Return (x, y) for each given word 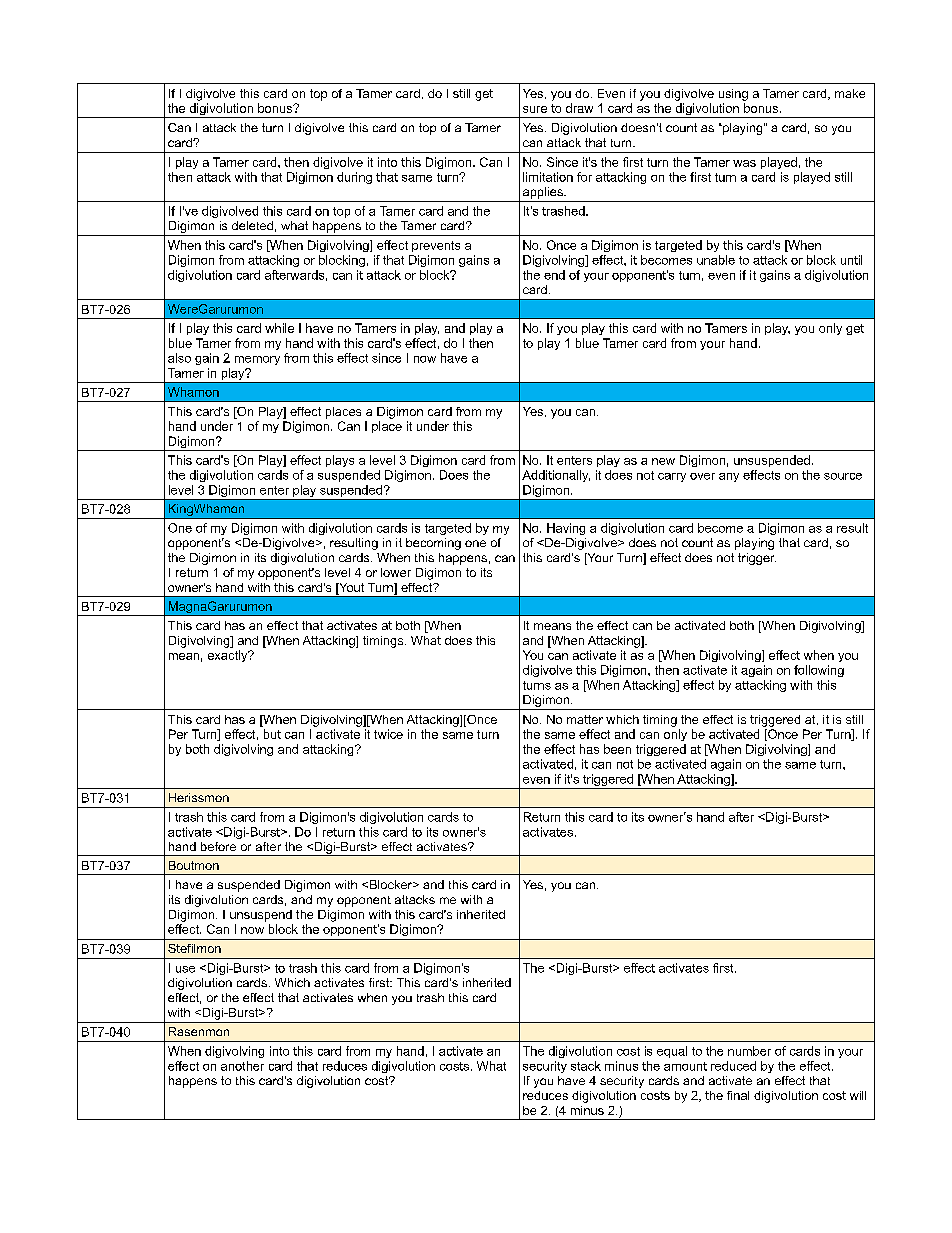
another (242, 1066)
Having (566, 529)
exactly (229, 656)
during (354, 178)
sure (535, 109)
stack (586, 1066)
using (733, 95)
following (819, 671)
